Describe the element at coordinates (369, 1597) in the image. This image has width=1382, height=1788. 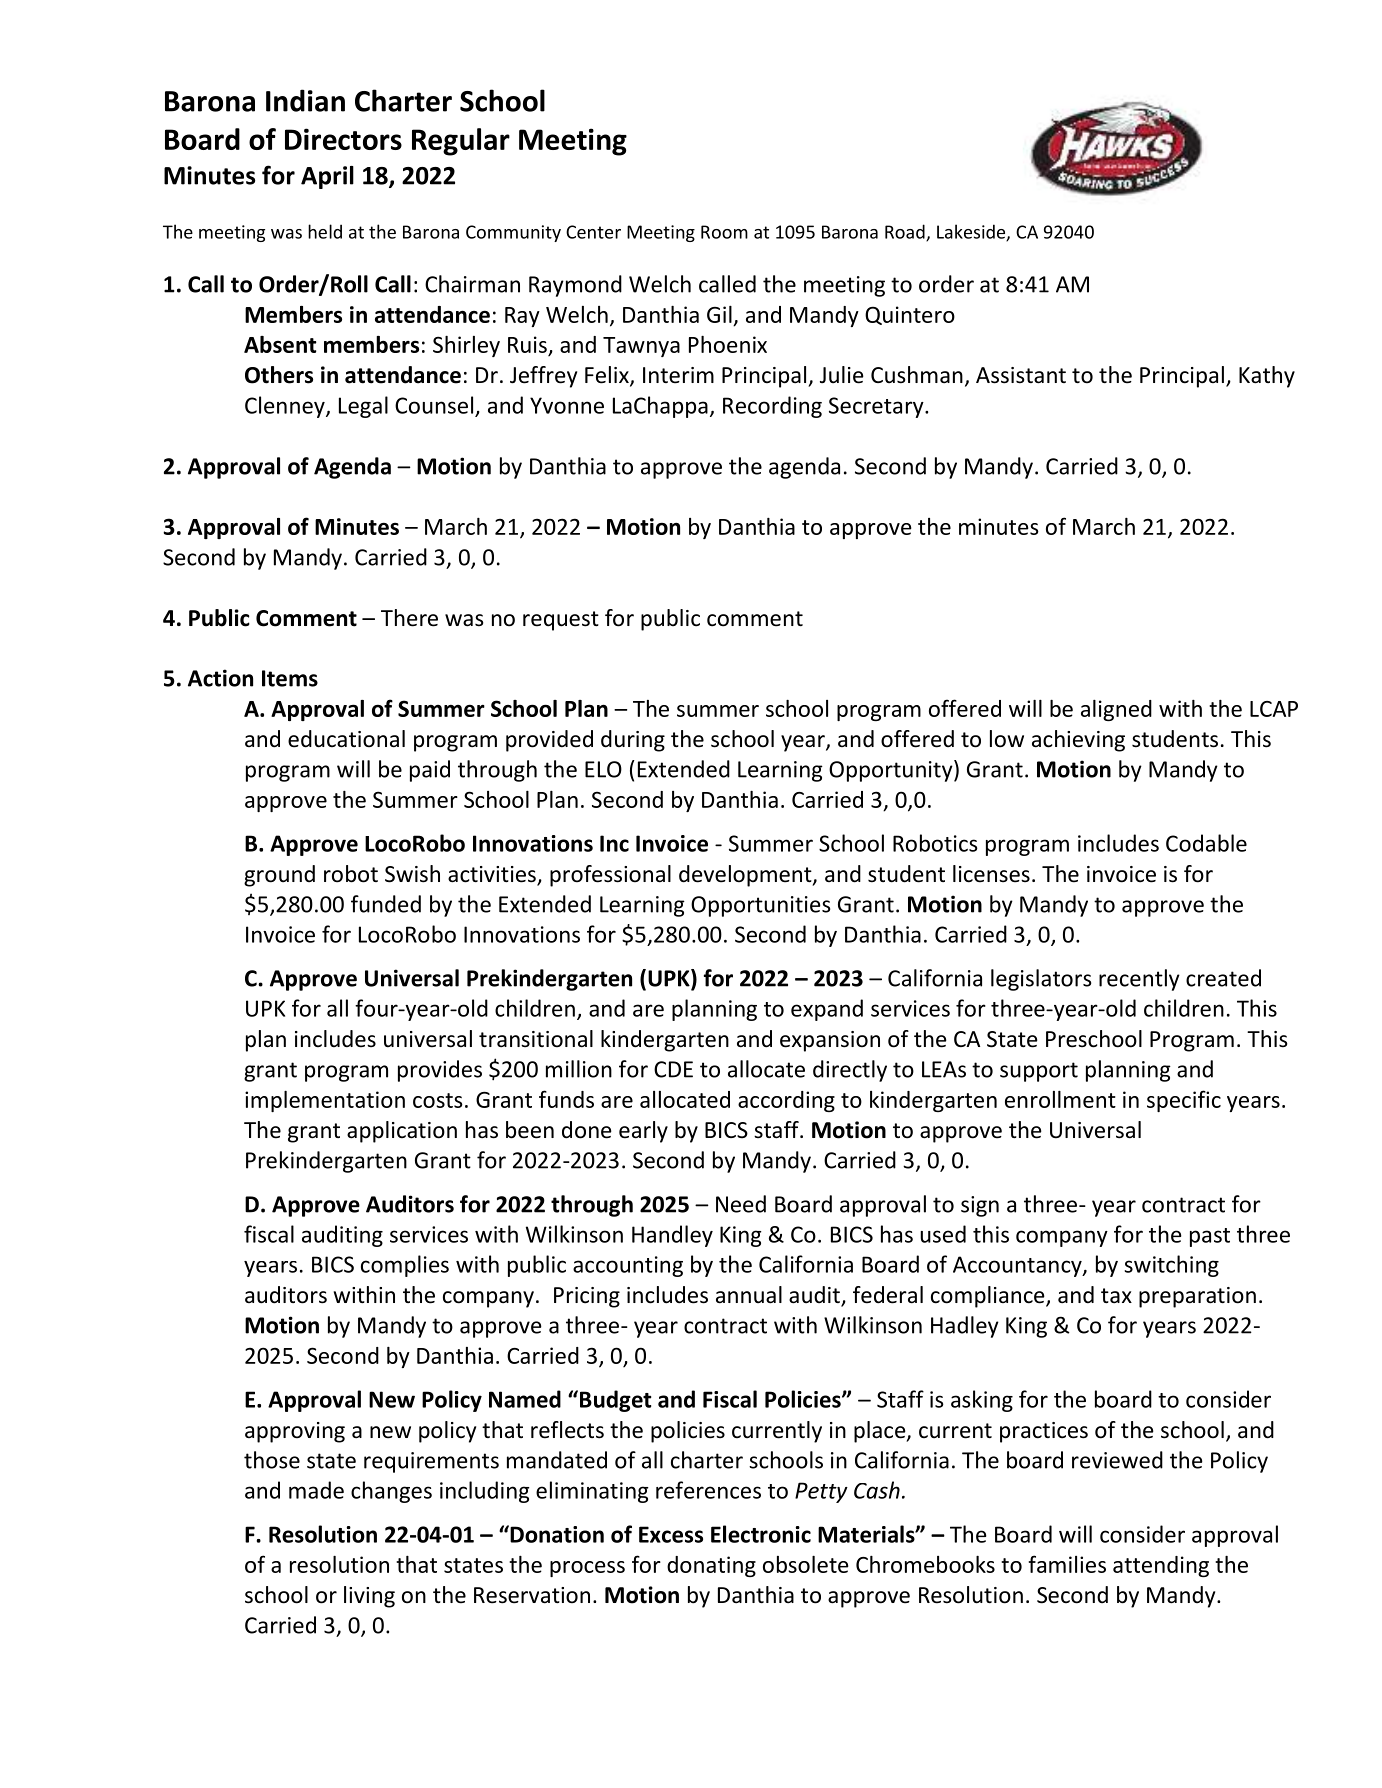
I see `living` at that location.
